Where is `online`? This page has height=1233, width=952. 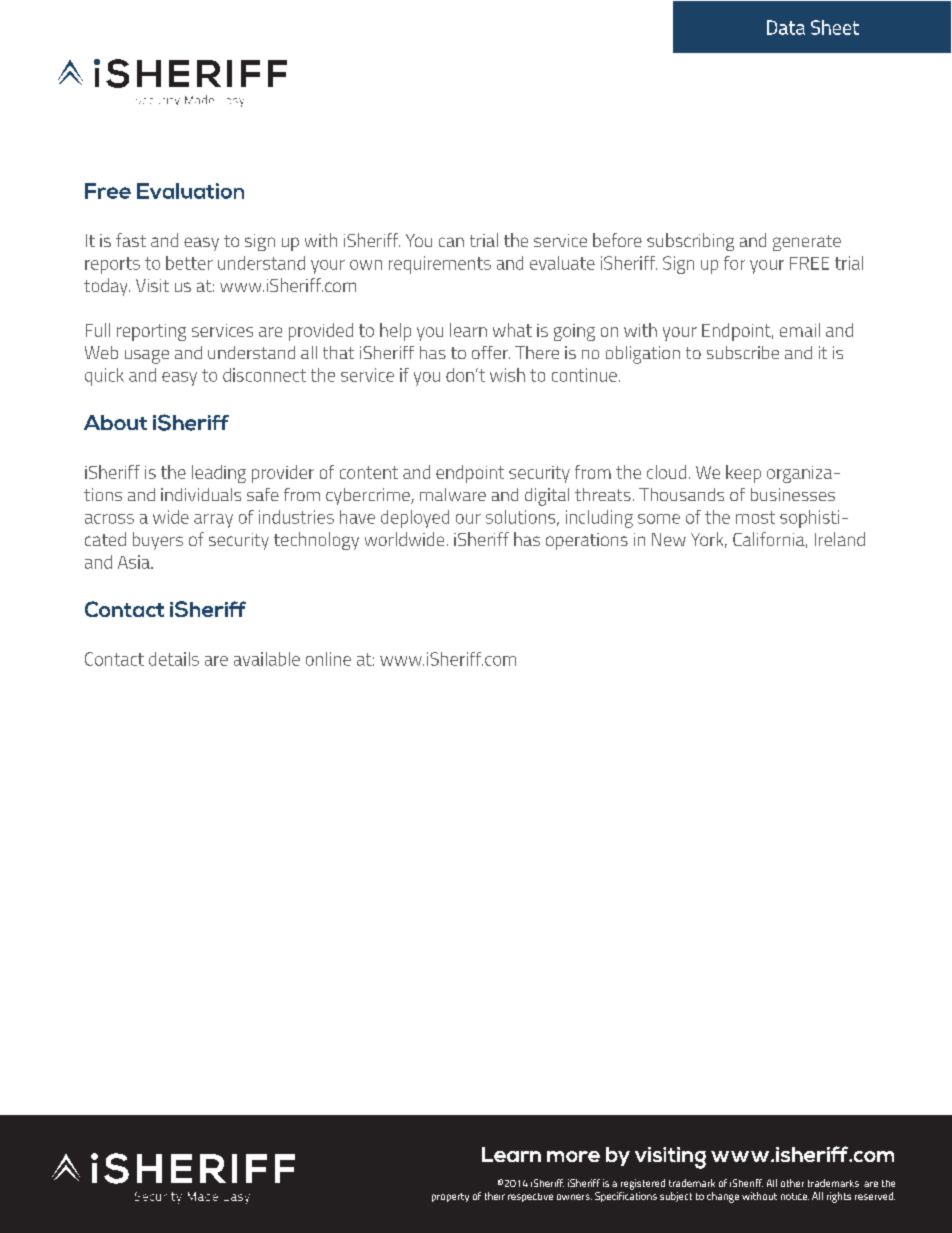 online is located at coordinates (328, 659).
